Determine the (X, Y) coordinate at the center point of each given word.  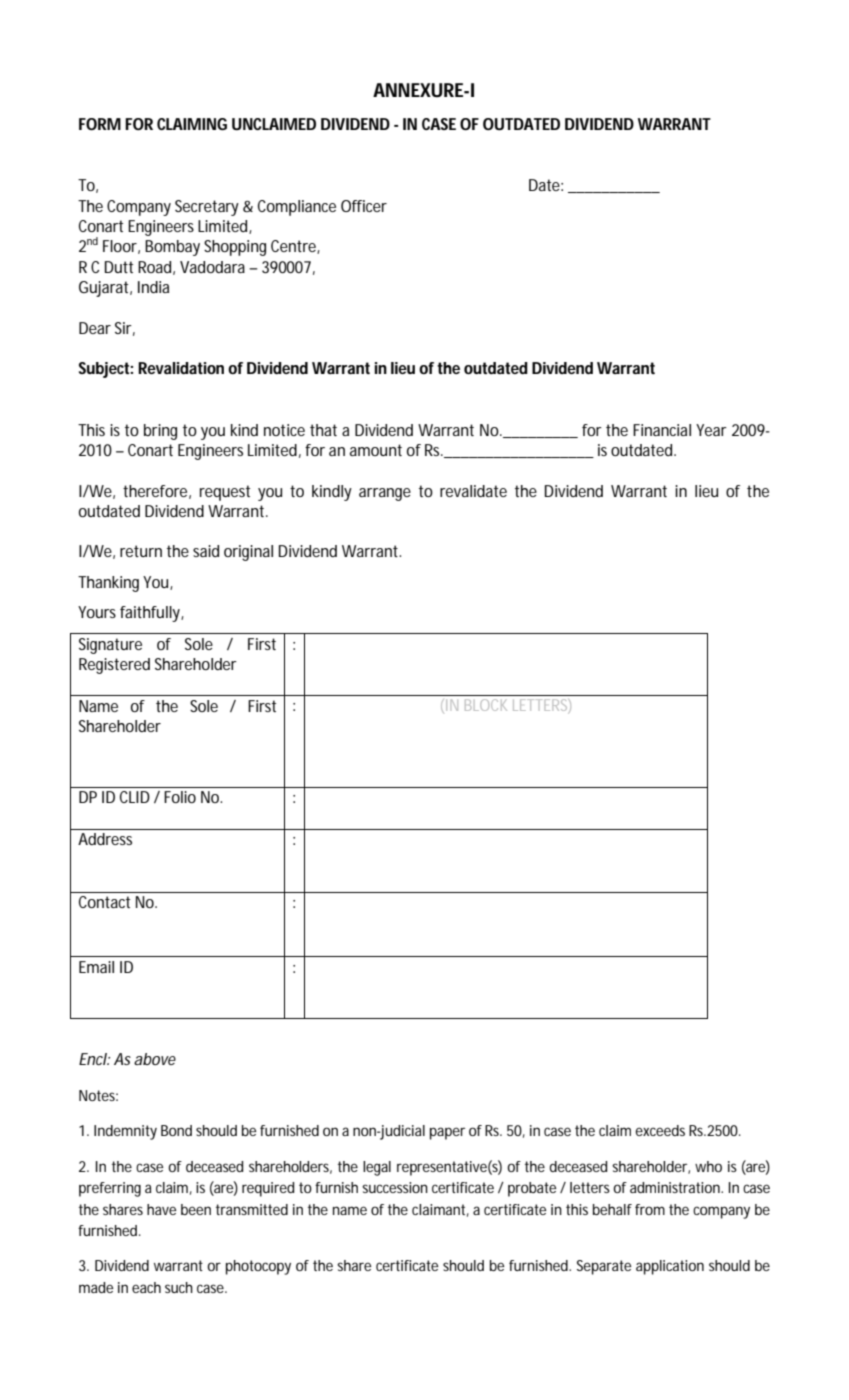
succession (395, 1187)
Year (711, 430)
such (179, 1287)
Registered (114, 666)
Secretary (207, 208)
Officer (364, 206)
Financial (662, 430)
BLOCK (486, 705)
